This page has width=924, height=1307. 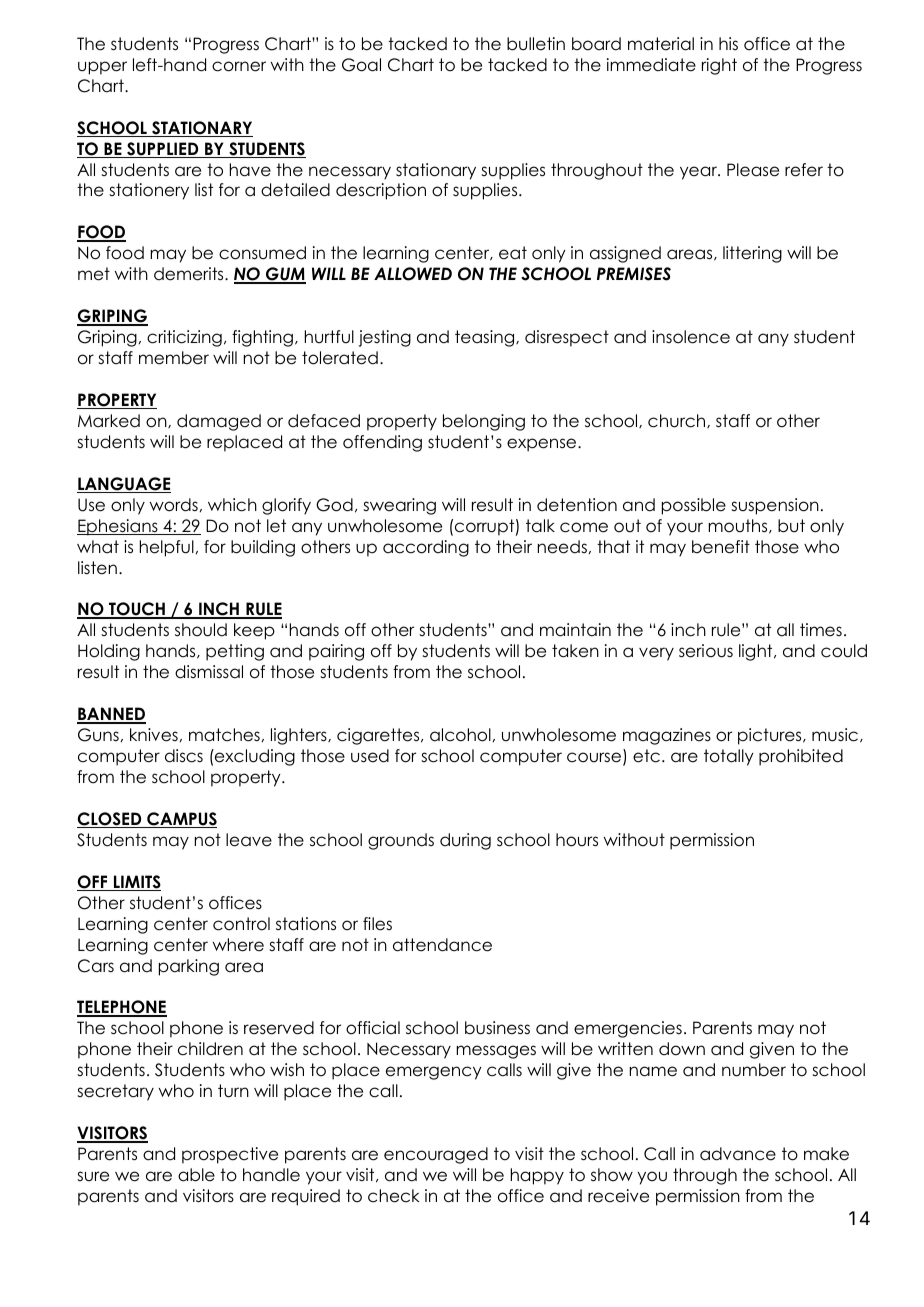 What do you see at coordinates (738, 1154) in the page?
I see `advance` at bounding box center [738, 1154].
